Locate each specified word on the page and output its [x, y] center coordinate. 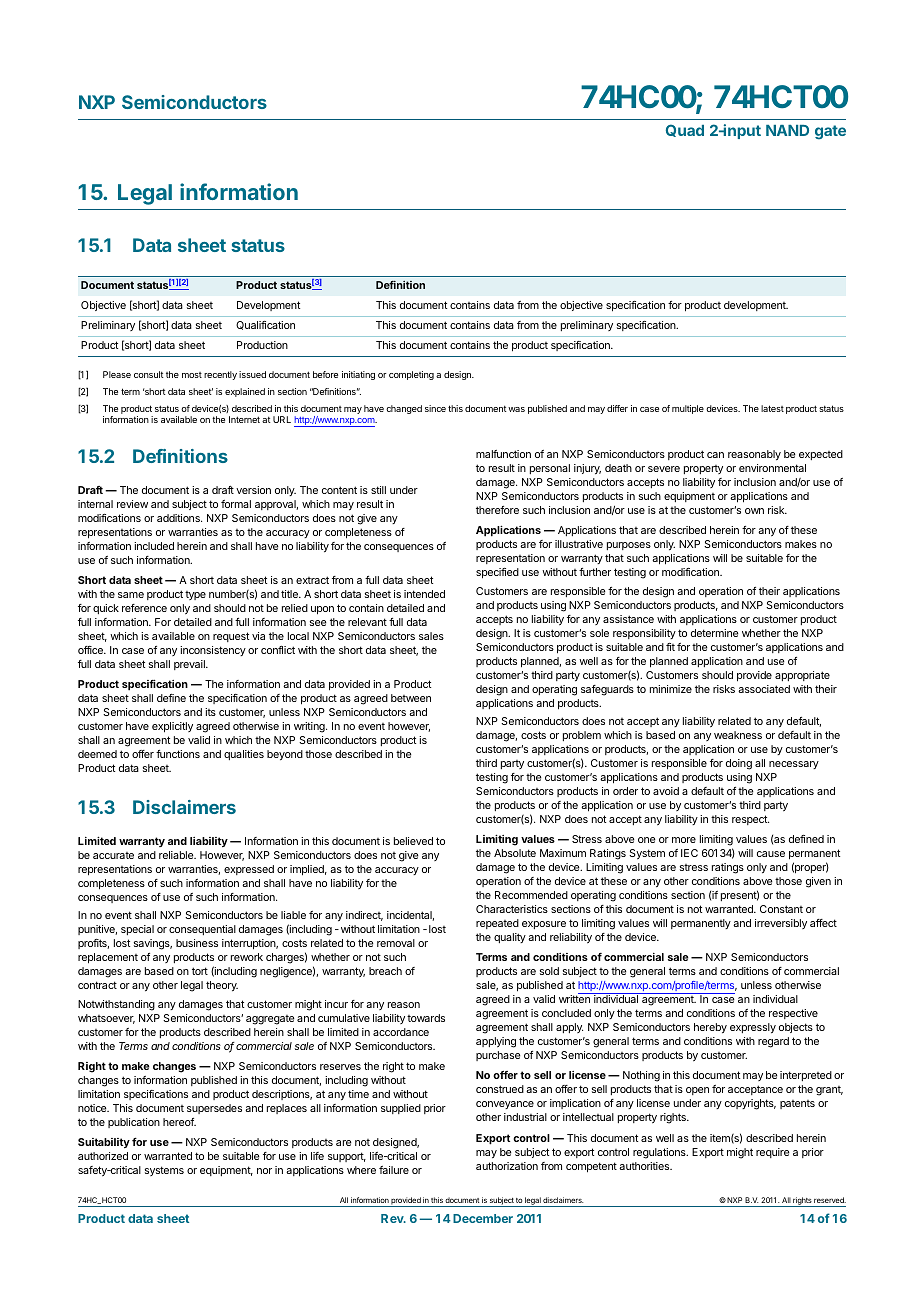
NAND [787, 130]
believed [413, 841]
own [754, 511]
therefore [497, 510]
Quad [685, 130]
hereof [179, 1122]
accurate [113, 855]
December [483, 1218]
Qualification [265, 325]
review [132, 504]
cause [771, 854]
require [772, 1153]
